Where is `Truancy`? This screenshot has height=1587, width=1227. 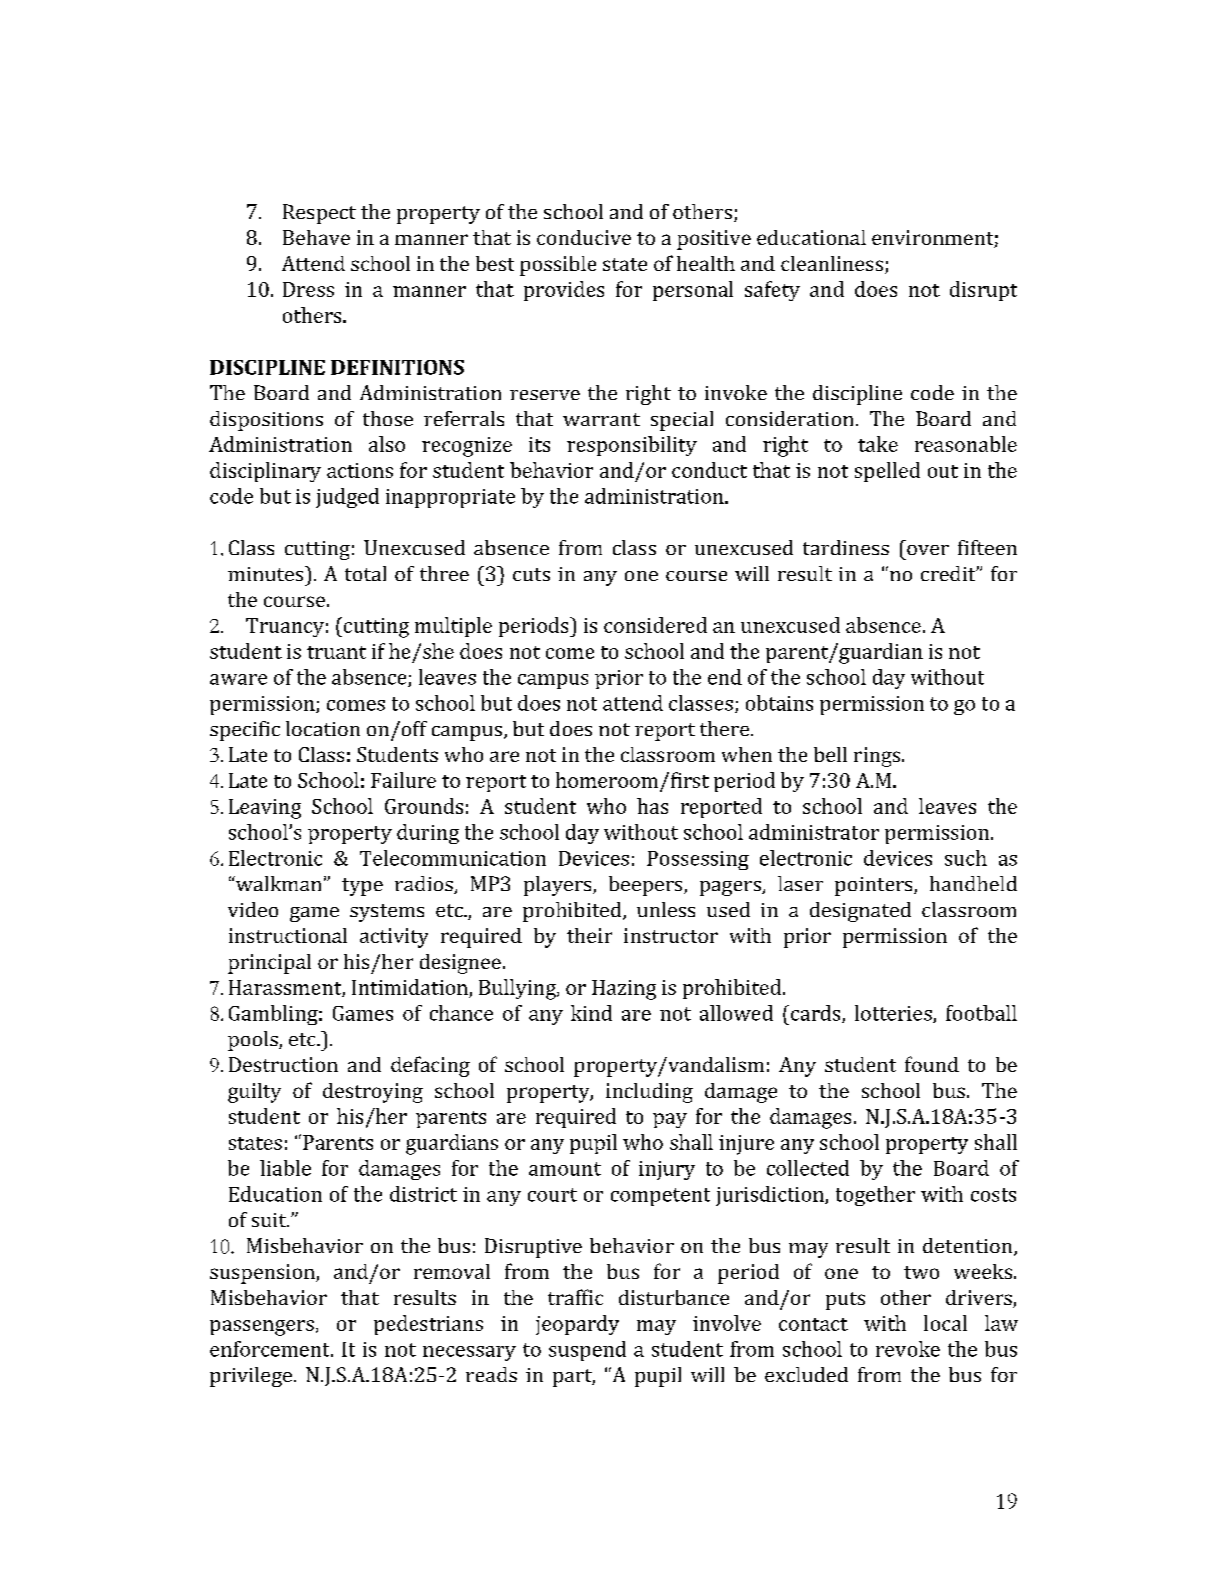 Truancy is located at coordinates (285, 627).
